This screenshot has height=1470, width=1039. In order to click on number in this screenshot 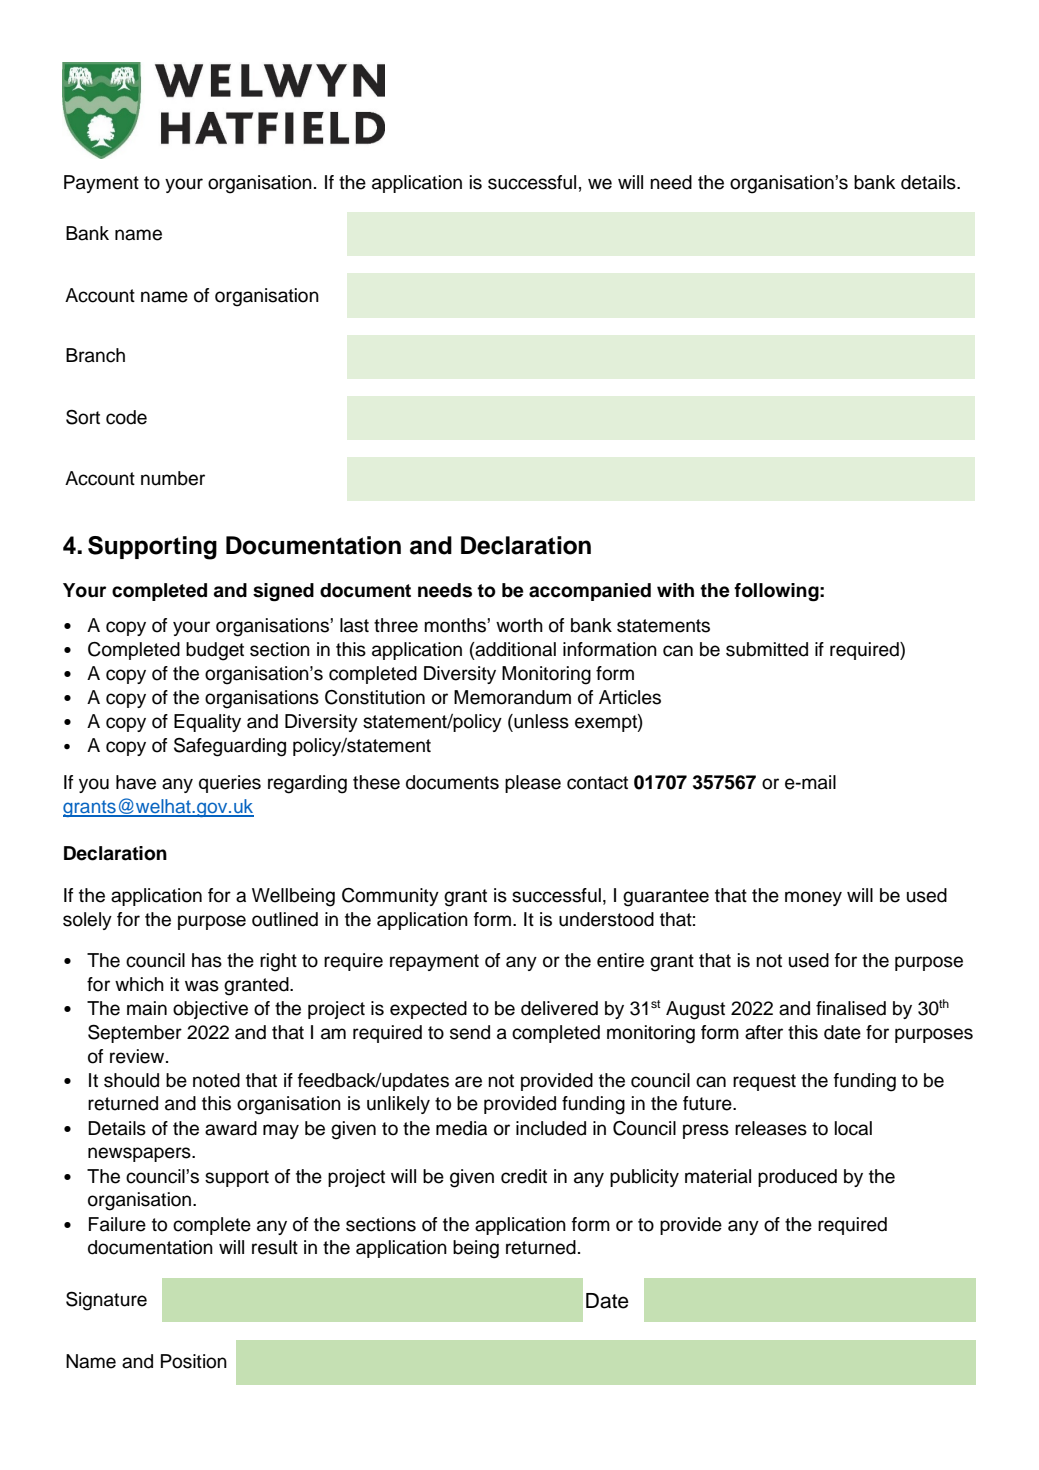, I will do `click(173, 478)`.
